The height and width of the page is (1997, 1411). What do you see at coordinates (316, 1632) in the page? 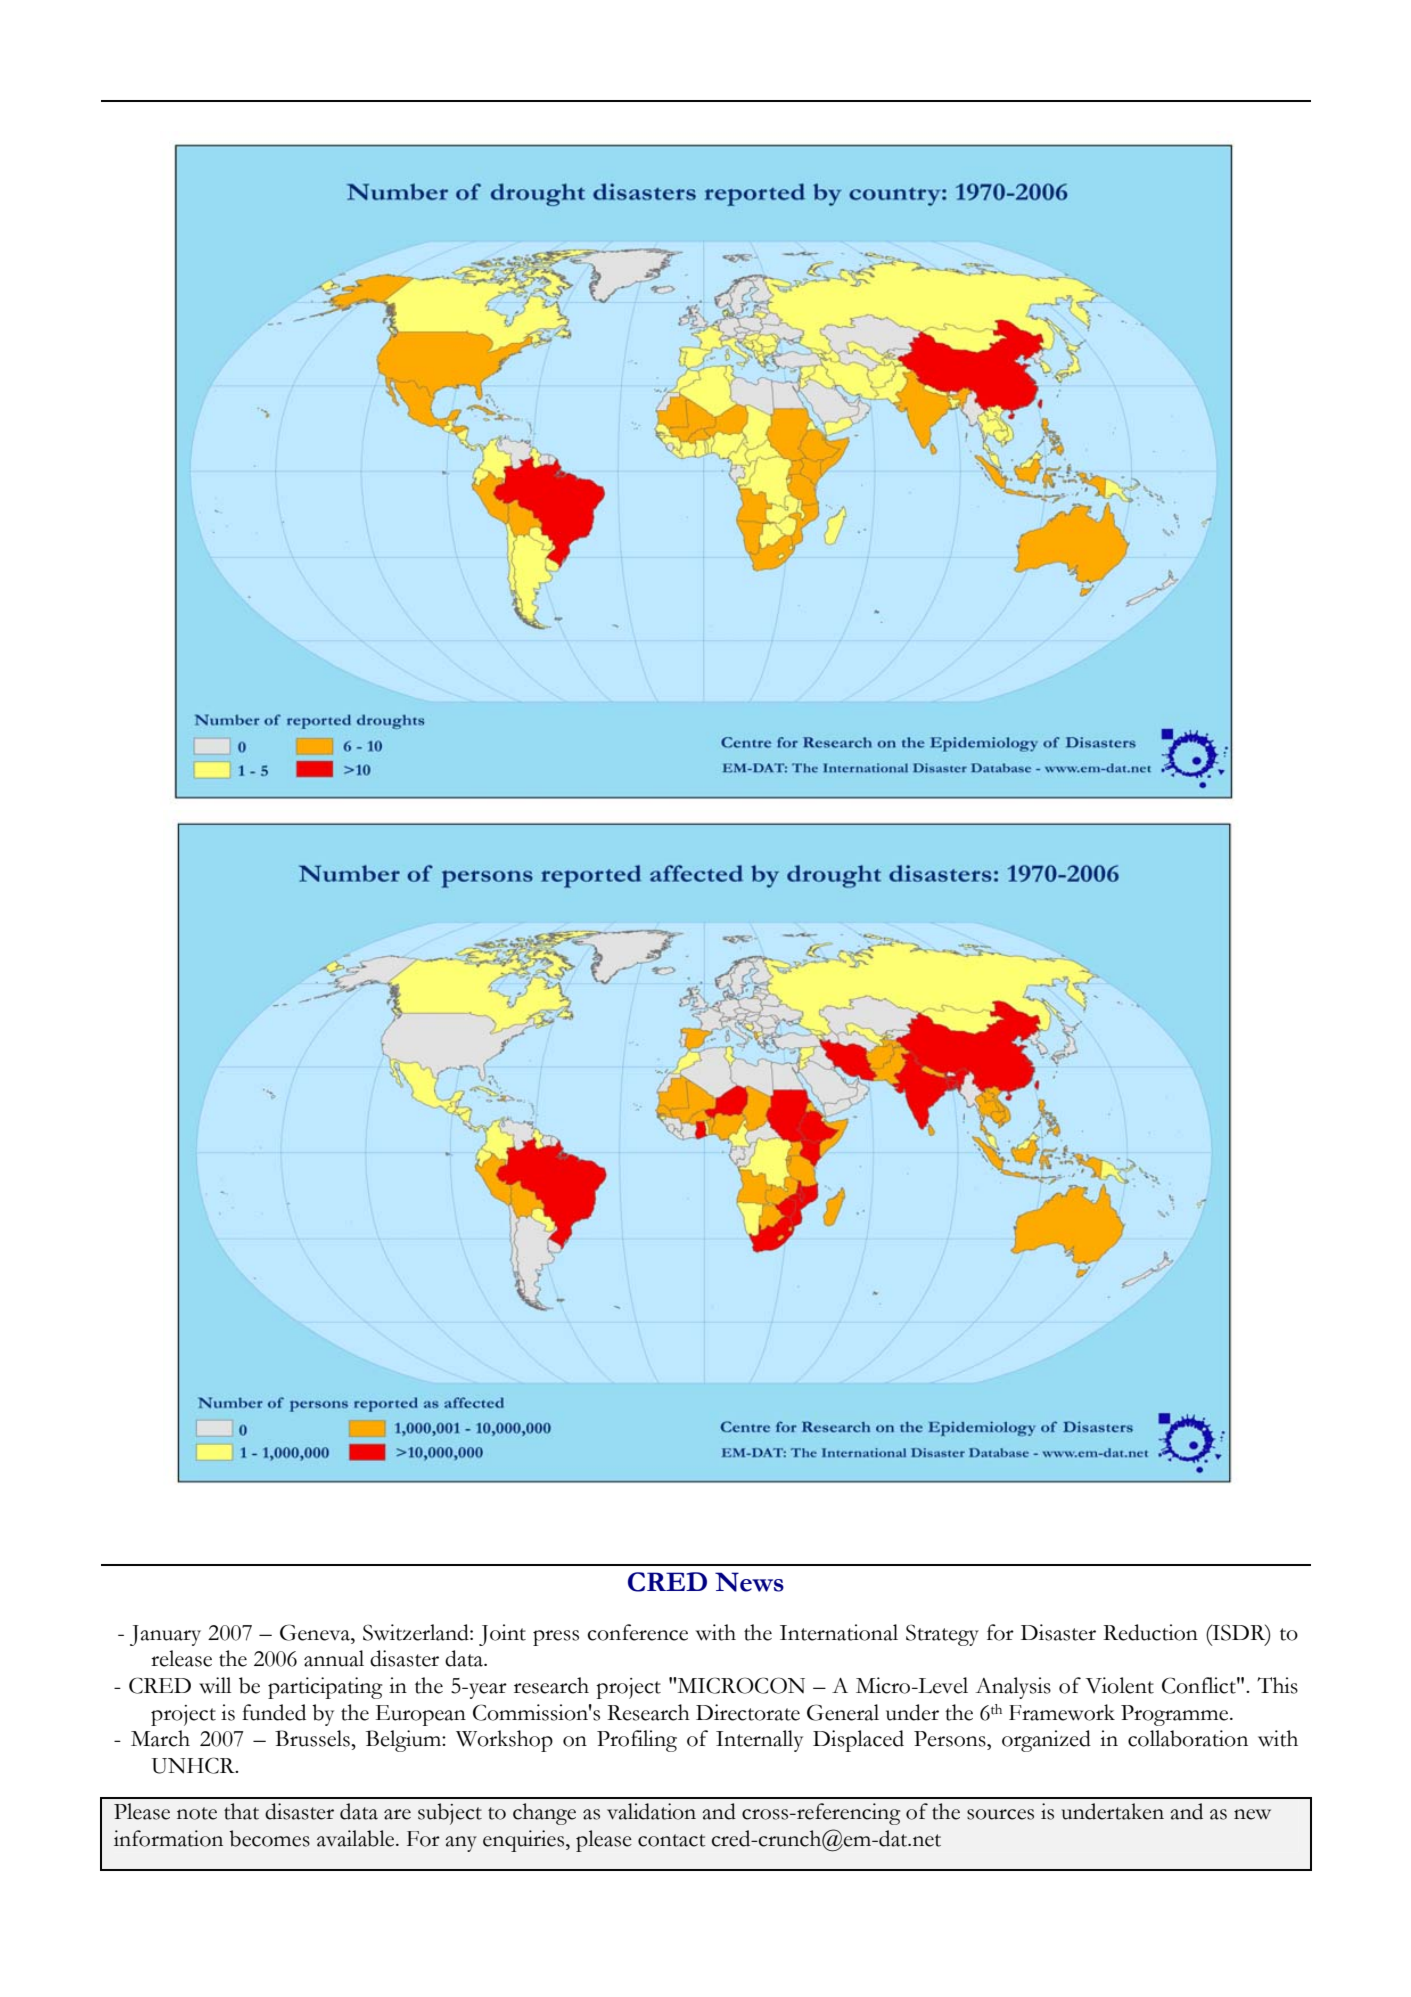
I see `Geneva` at bounding box center [316, 1632].
